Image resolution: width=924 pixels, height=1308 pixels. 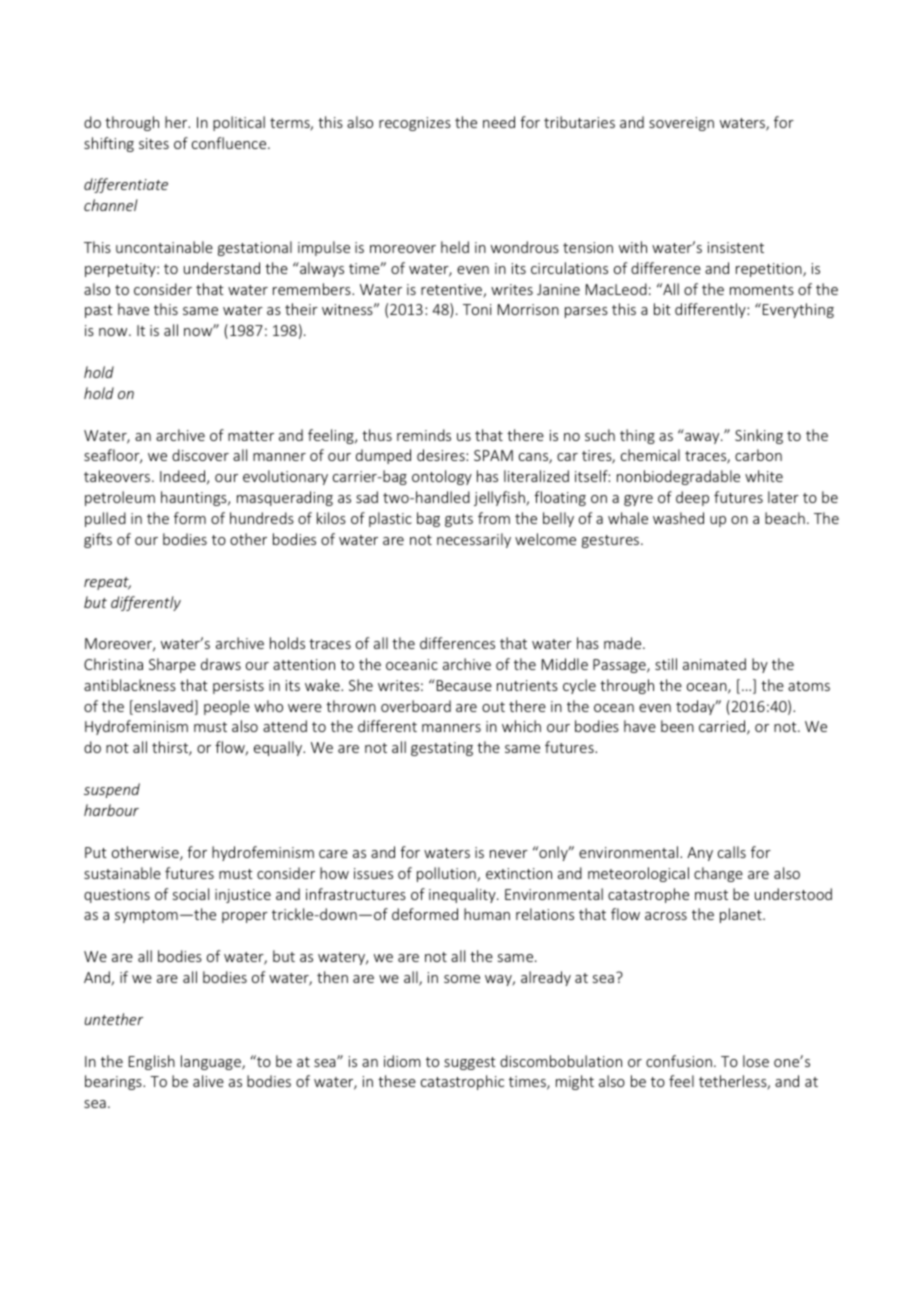 I want to click on never, so click(x=509, y=854).
